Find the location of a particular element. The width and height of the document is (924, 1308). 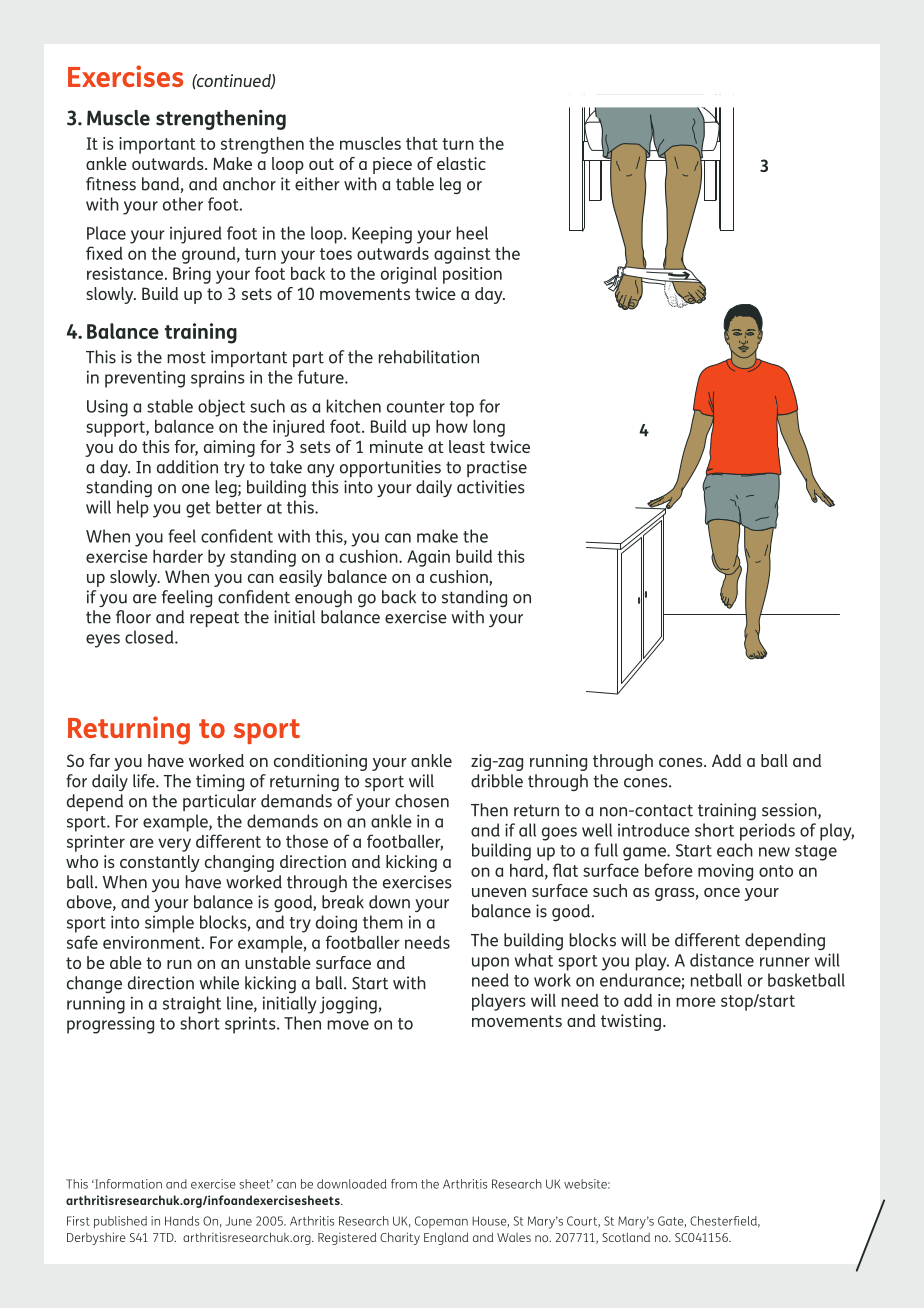

periods is located at coordinates (767, 832).
